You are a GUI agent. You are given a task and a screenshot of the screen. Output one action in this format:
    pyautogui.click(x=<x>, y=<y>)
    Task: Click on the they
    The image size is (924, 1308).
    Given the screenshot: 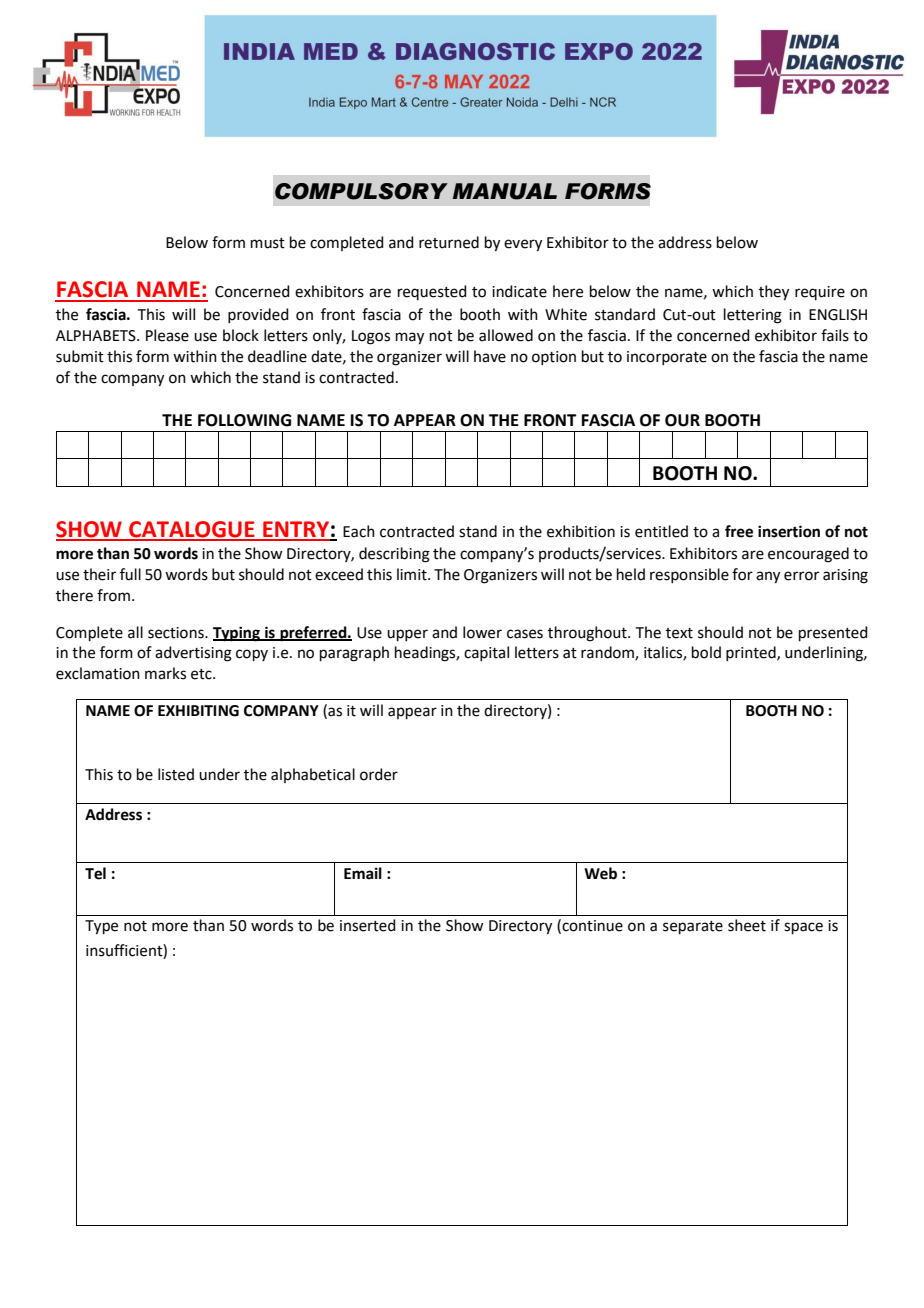 What is the action you would take?
    pyautogui.click(x=774, y=293)
